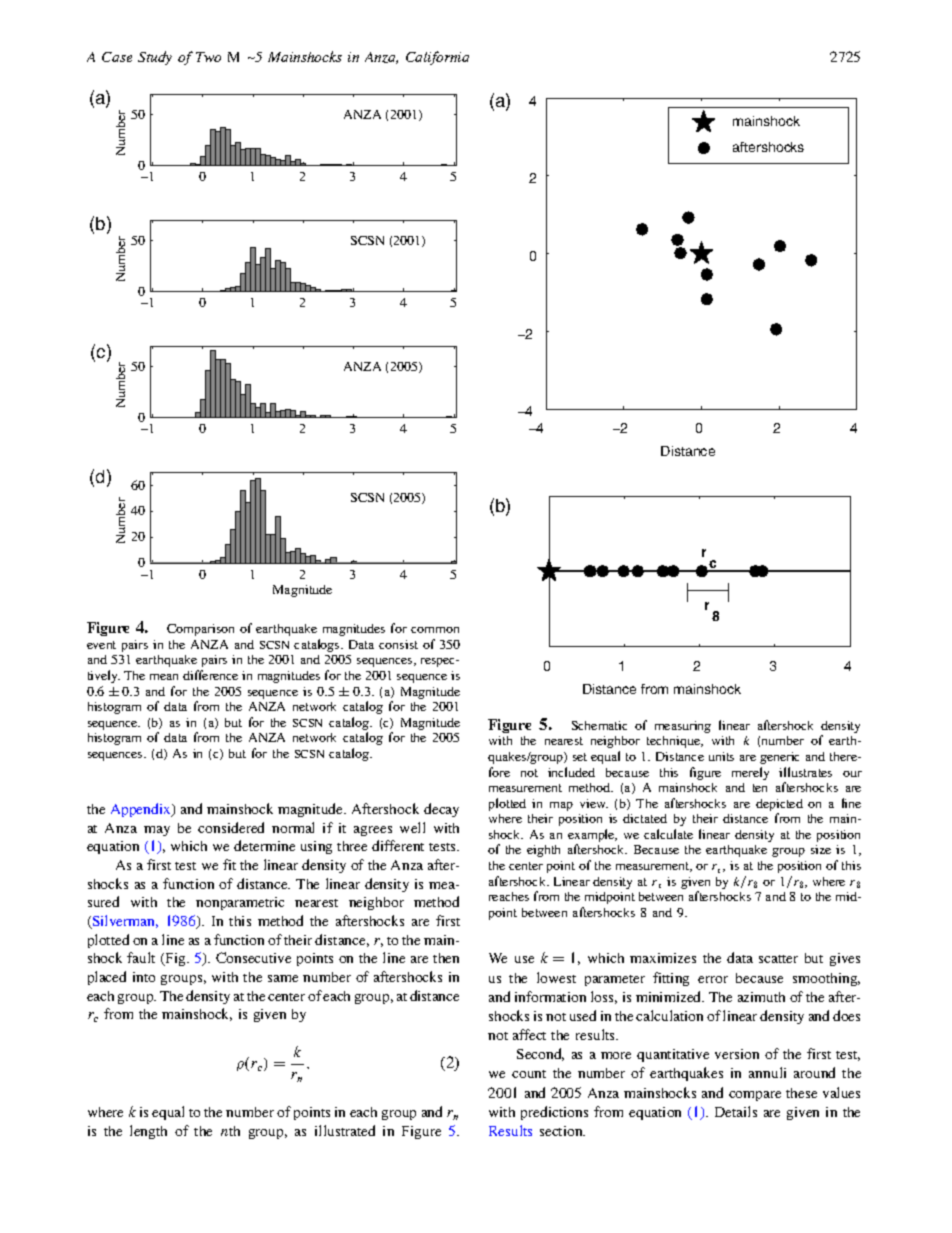 Image resolution: width=952 pixels, height=1233 pixels. What do you see at coordinates (155, 58) in the image?
I see `Study` at bounding box center [155, 58].
